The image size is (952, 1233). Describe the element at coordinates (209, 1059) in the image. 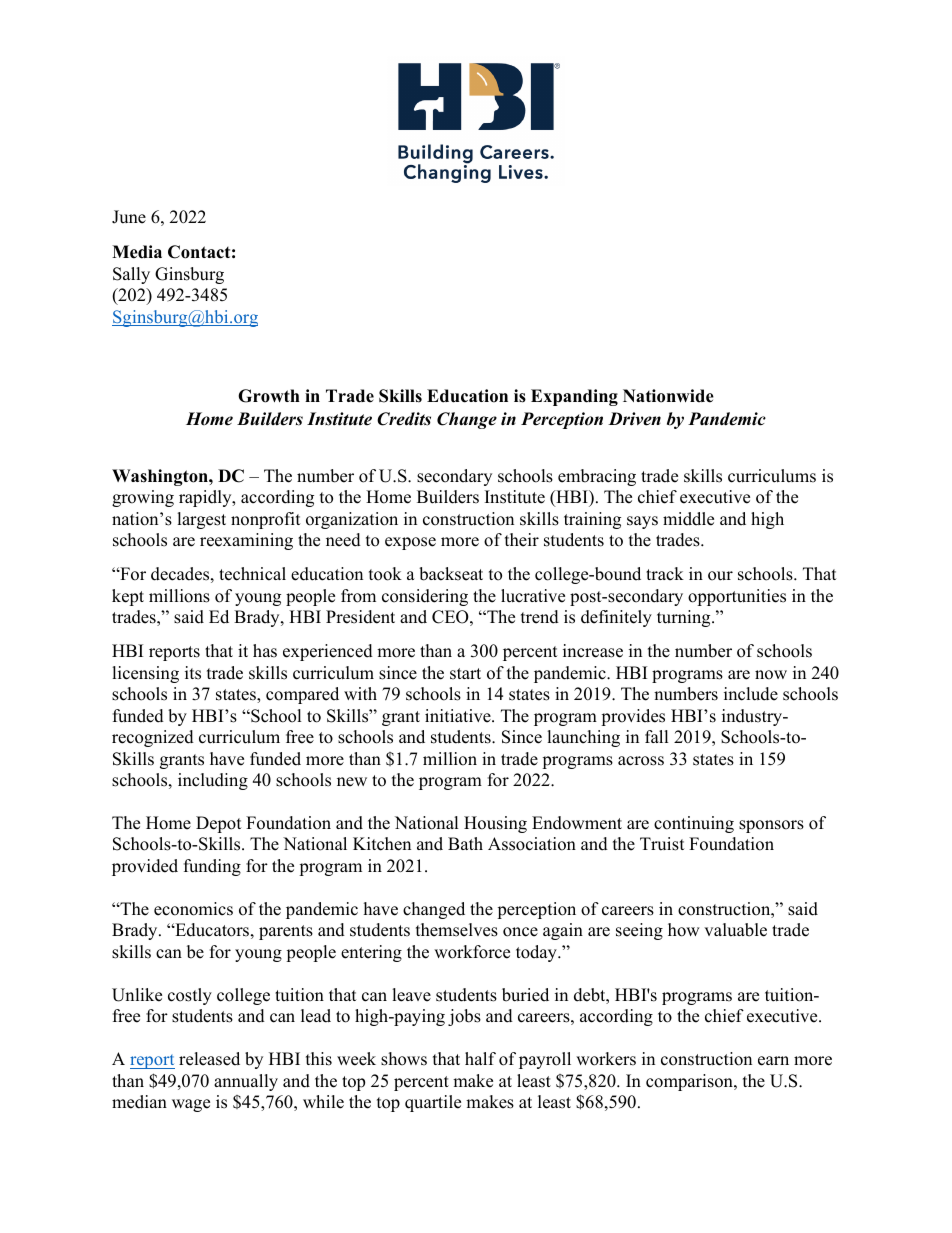

I see `released` at that location.
